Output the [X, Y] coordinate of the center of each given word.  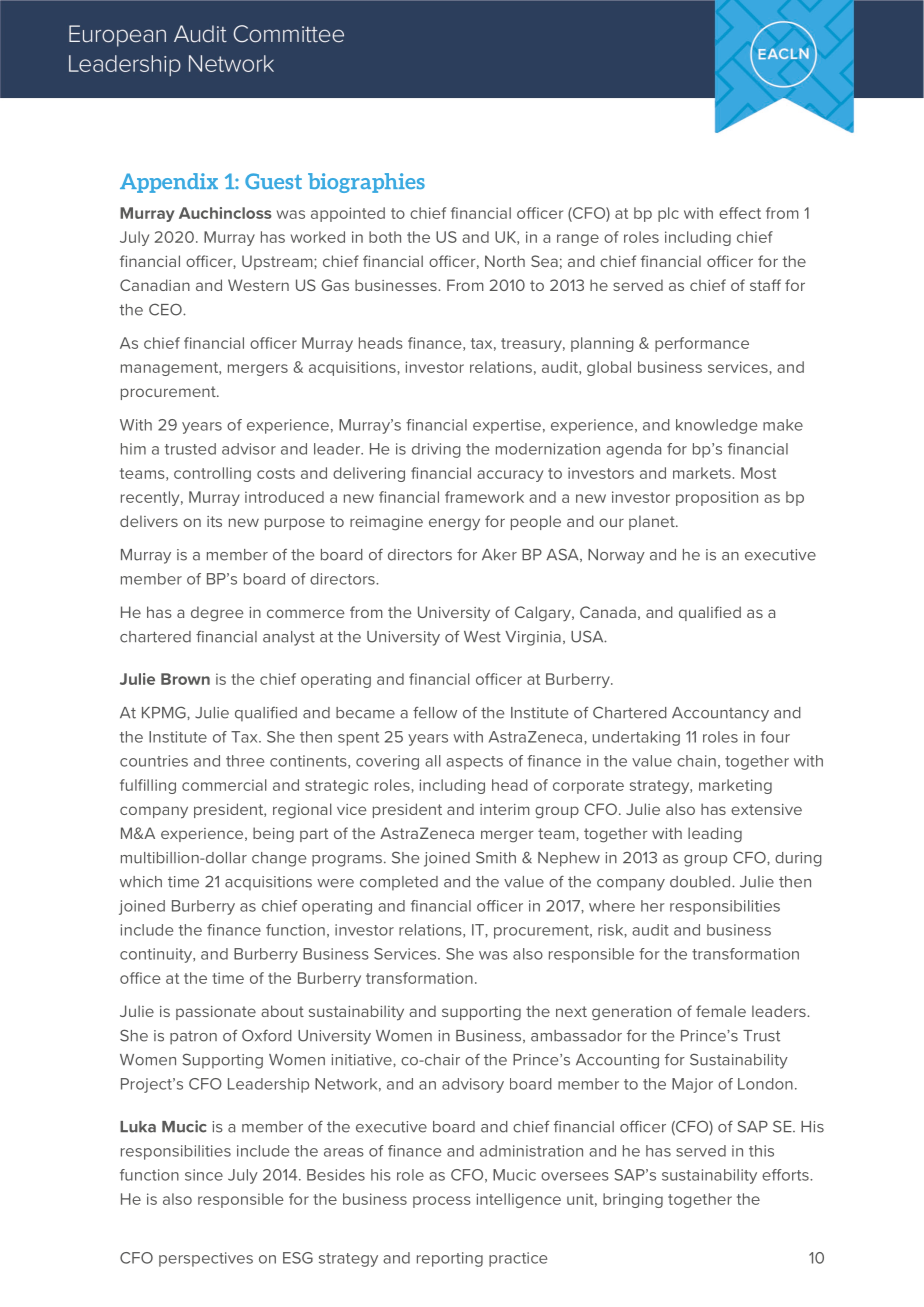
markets [702, 473]
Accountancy [720, 714]
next [571, 1011]
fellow [435, 712]
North [505, 261]
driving [436, 450]
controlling [212, 474]
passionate [216, 1013]
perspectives [206, 1259]
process [442, 1202]
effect [740, 213]
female [721, 1011]
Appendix [169, 183]
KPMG [165, 712]
